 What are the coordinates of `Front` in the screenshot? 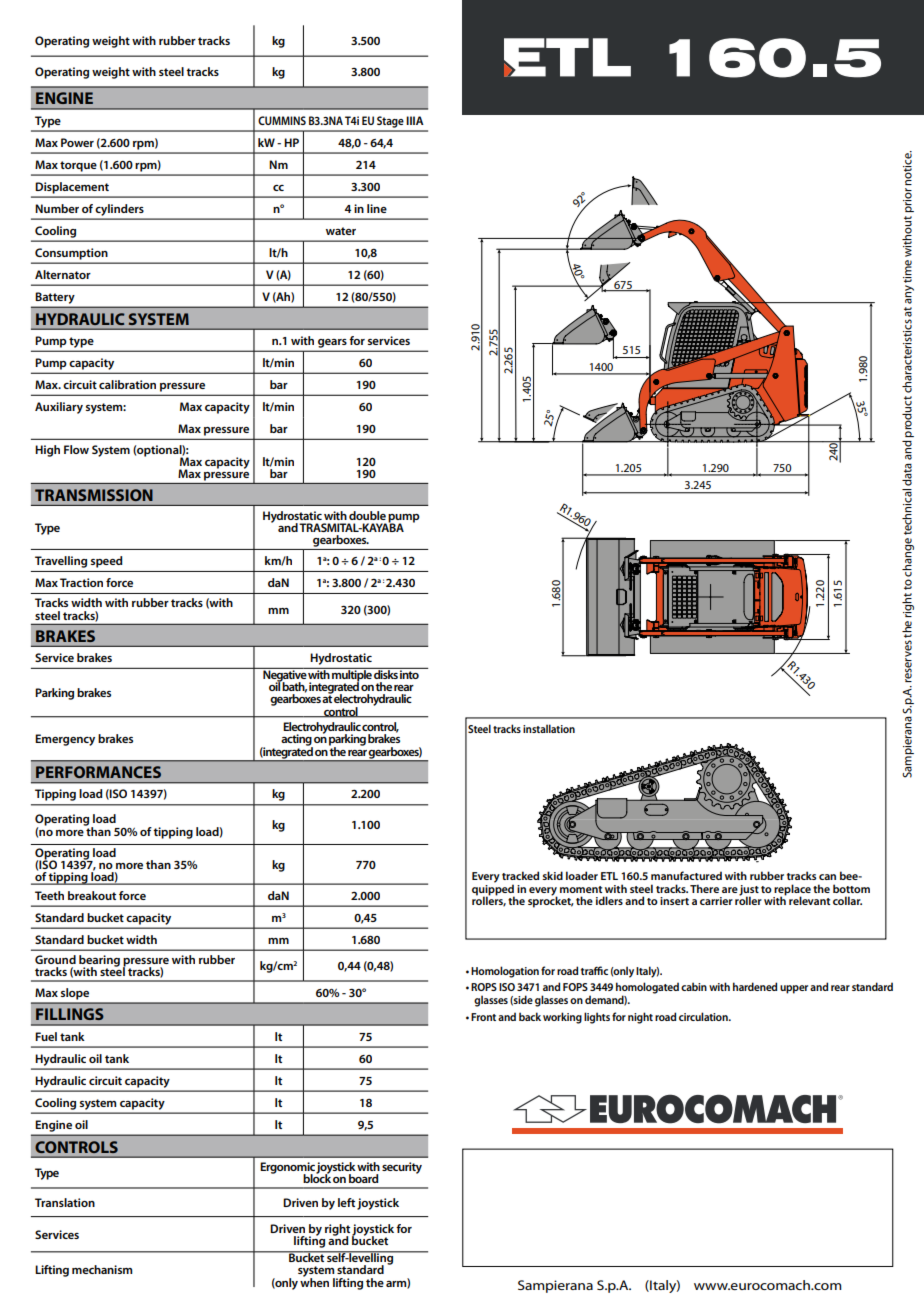 It's located at (483, 1017).
